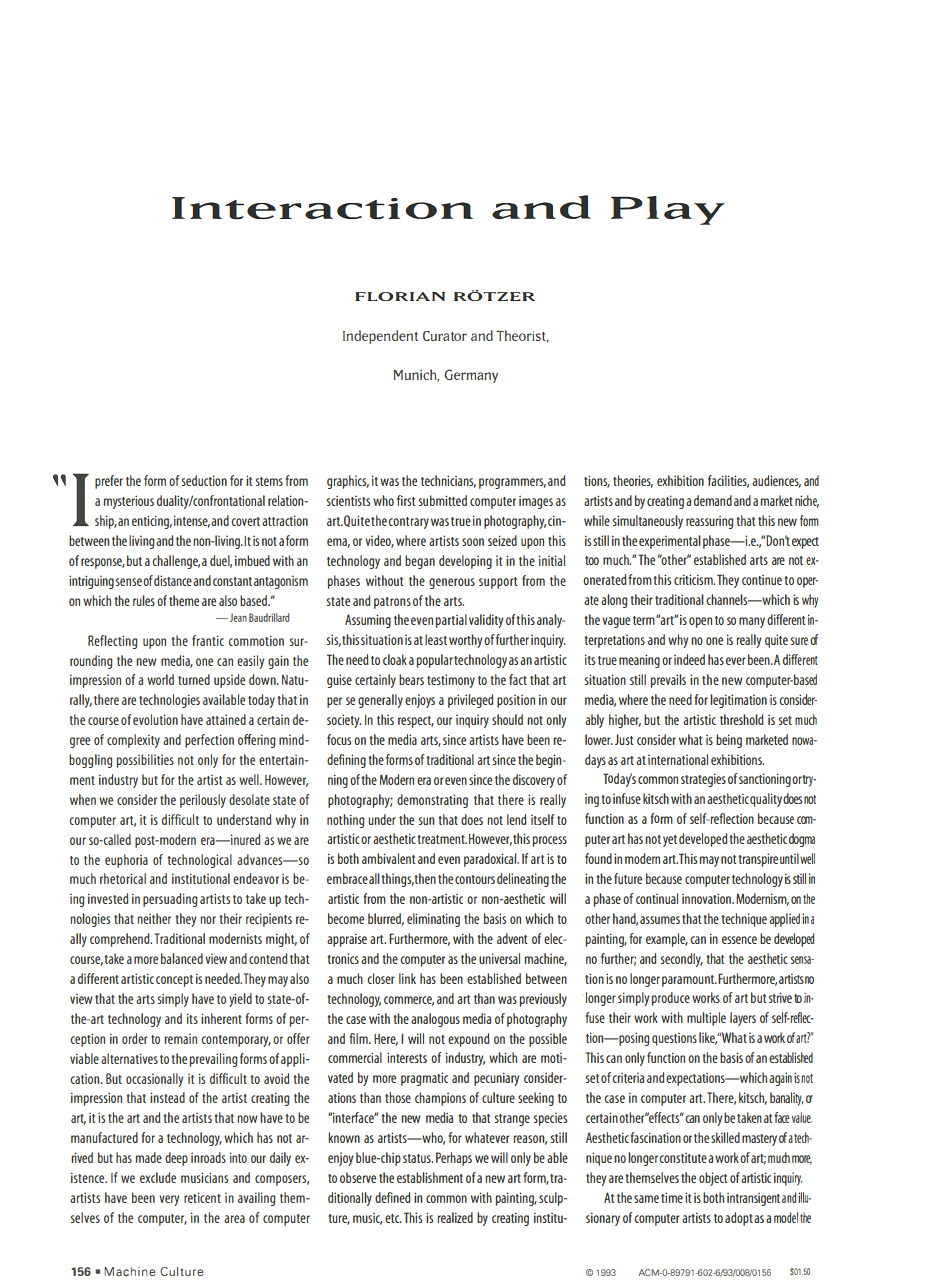  I want to click on FLORIAN, so click(400, 296).
